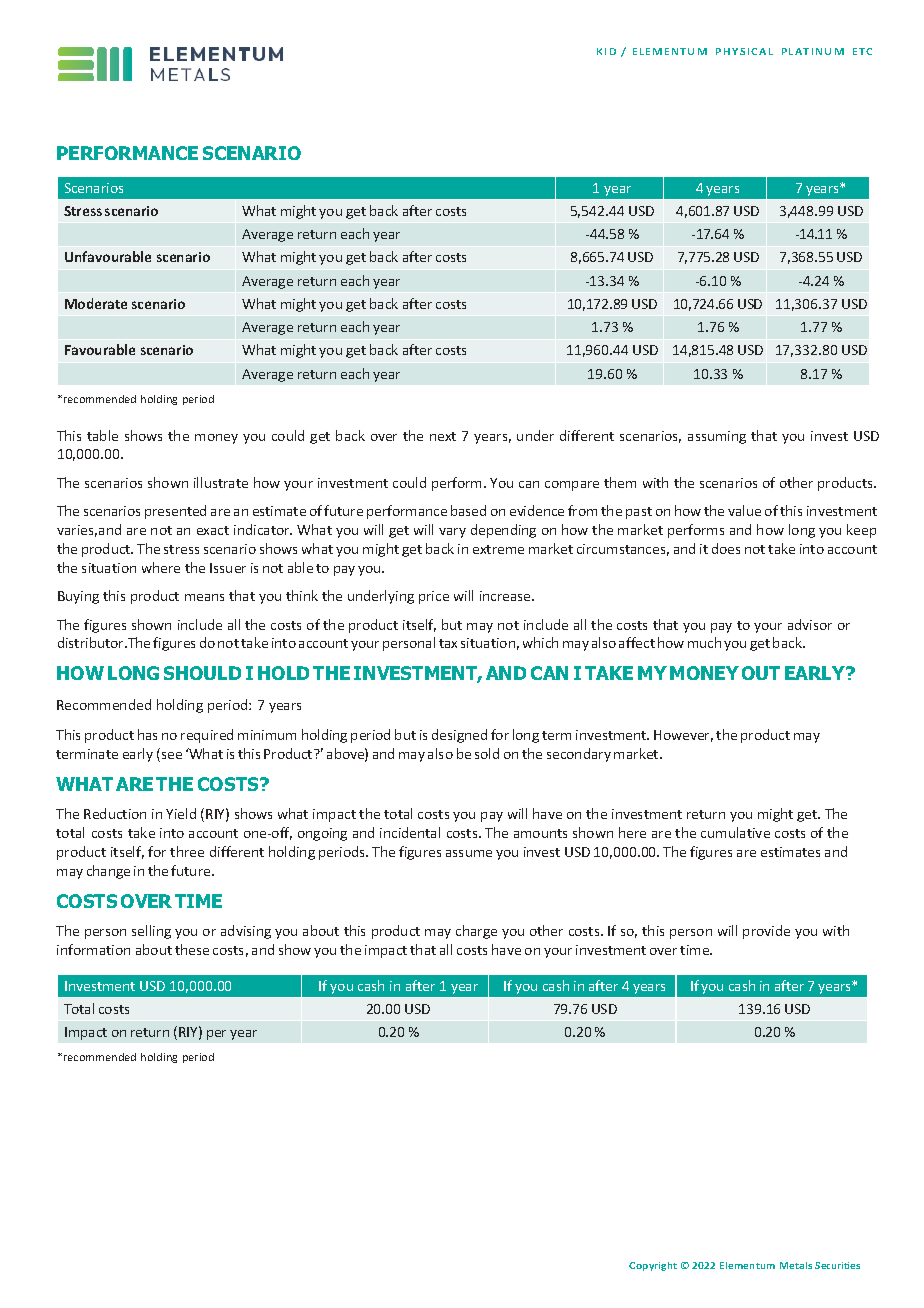  I want to click on advisor, so click(810, 624).
